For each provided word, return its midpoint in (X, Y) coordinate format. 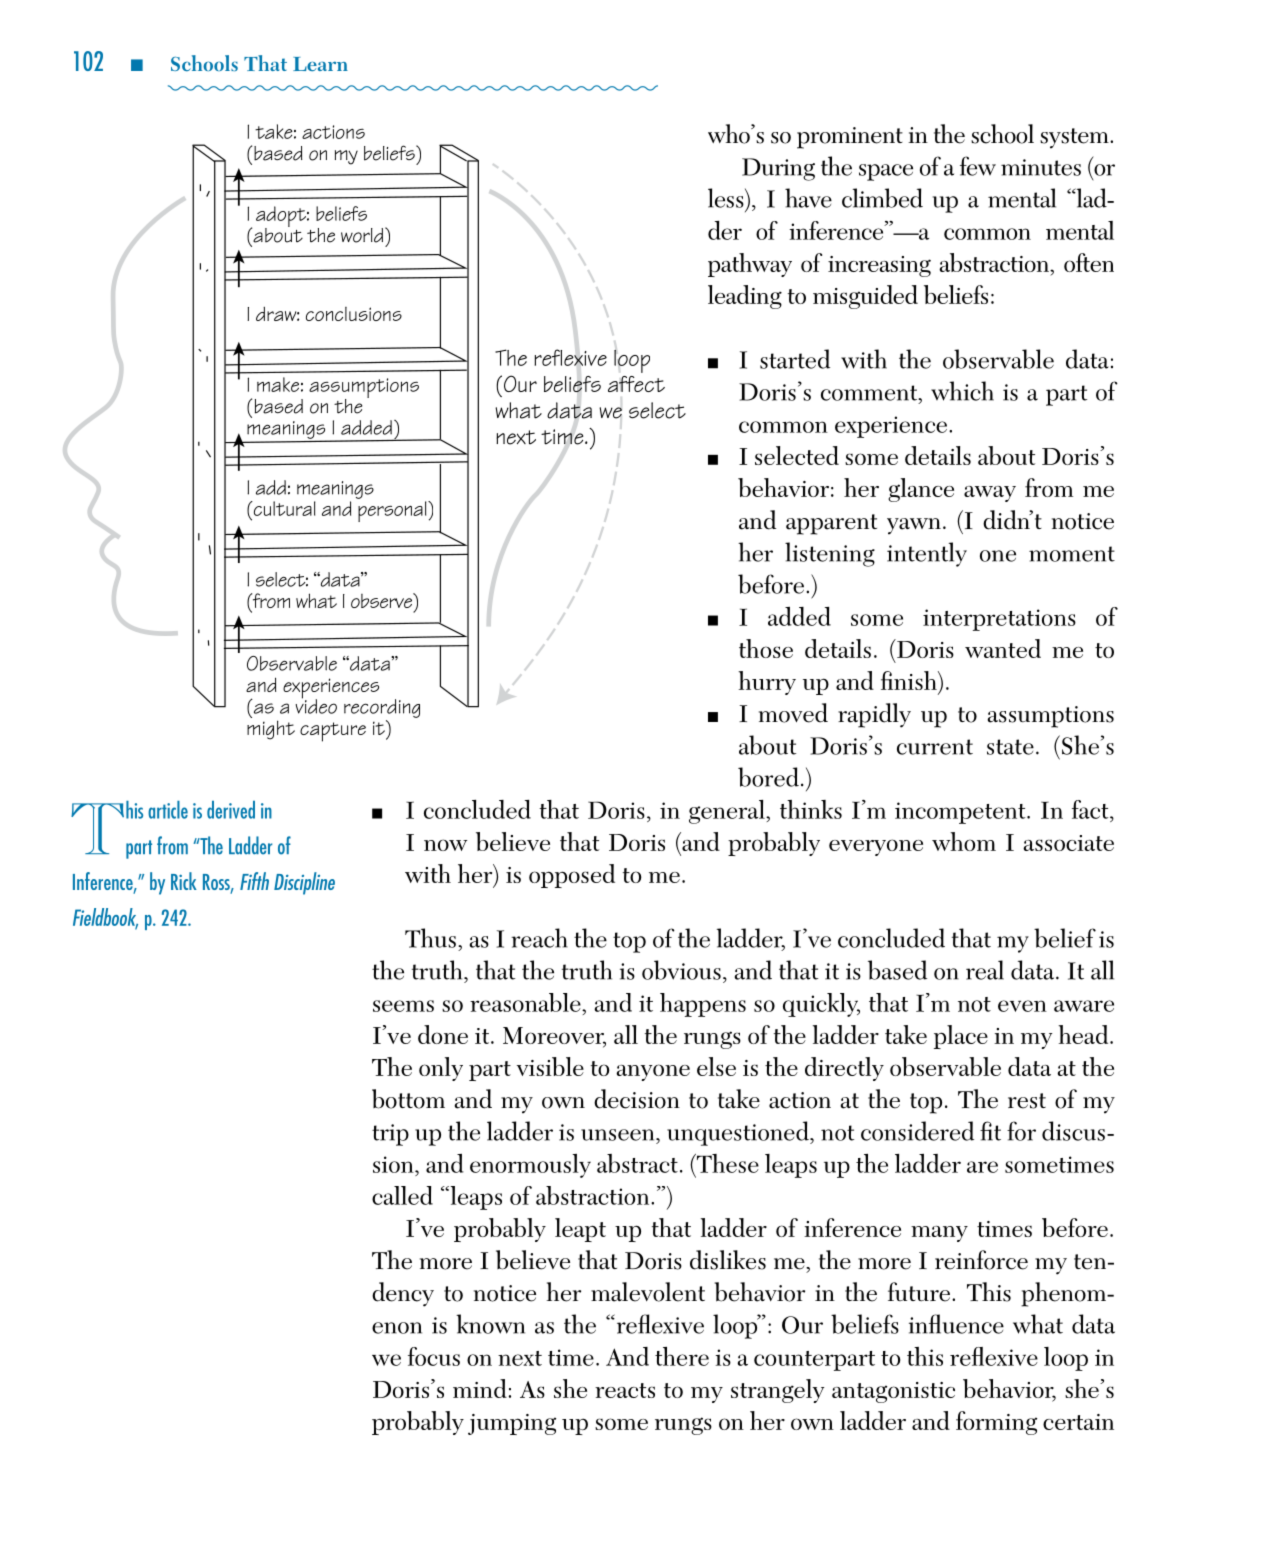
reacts (625, 1390)
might (271, 730)
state (1010, 747)
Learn (320, 64)
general (728, 812)
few (978, 166)
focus (434, 1356)
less (727, 198)
